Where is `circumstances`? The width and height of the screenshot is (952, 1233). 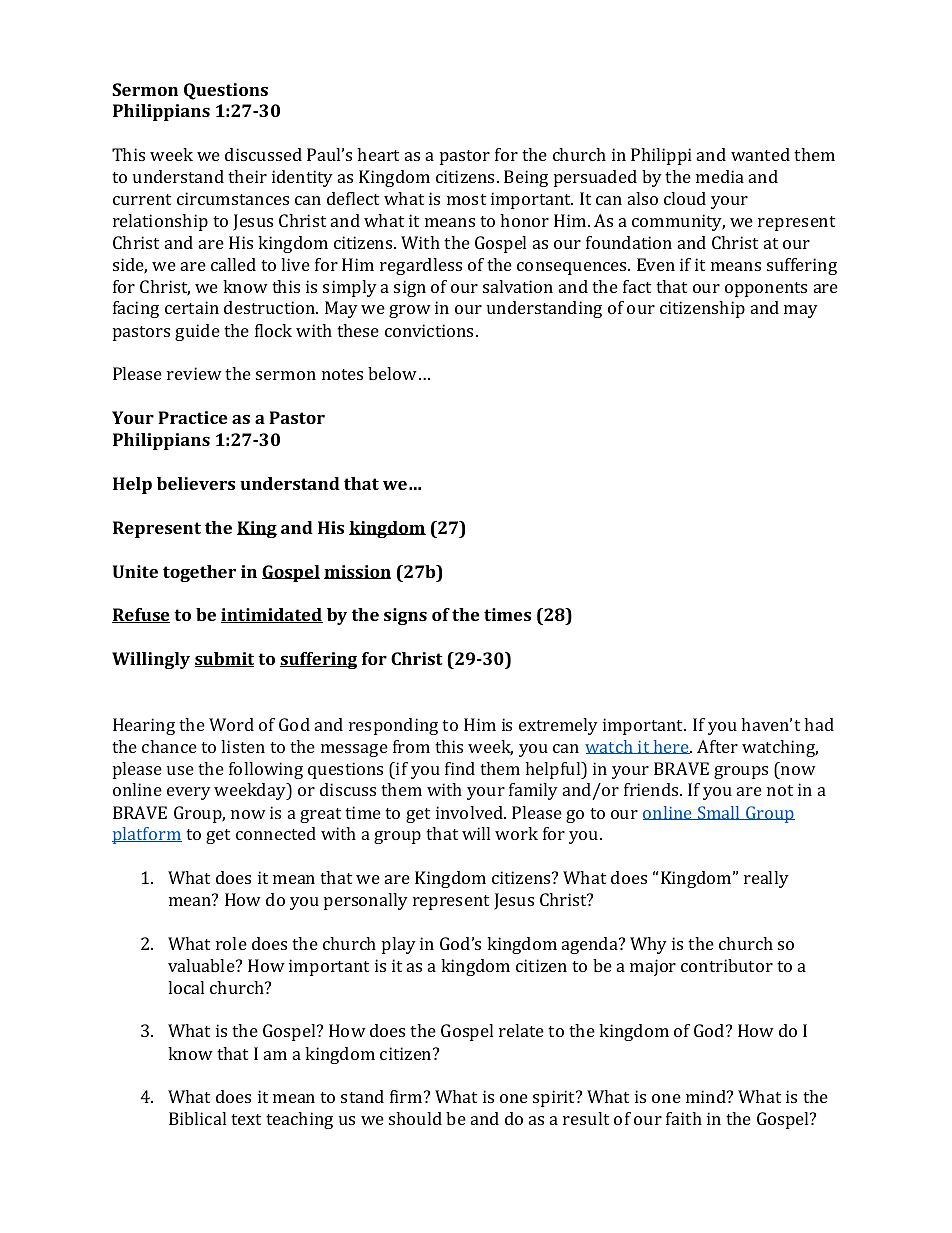 circumstances is located at coordinates (233, 198).
